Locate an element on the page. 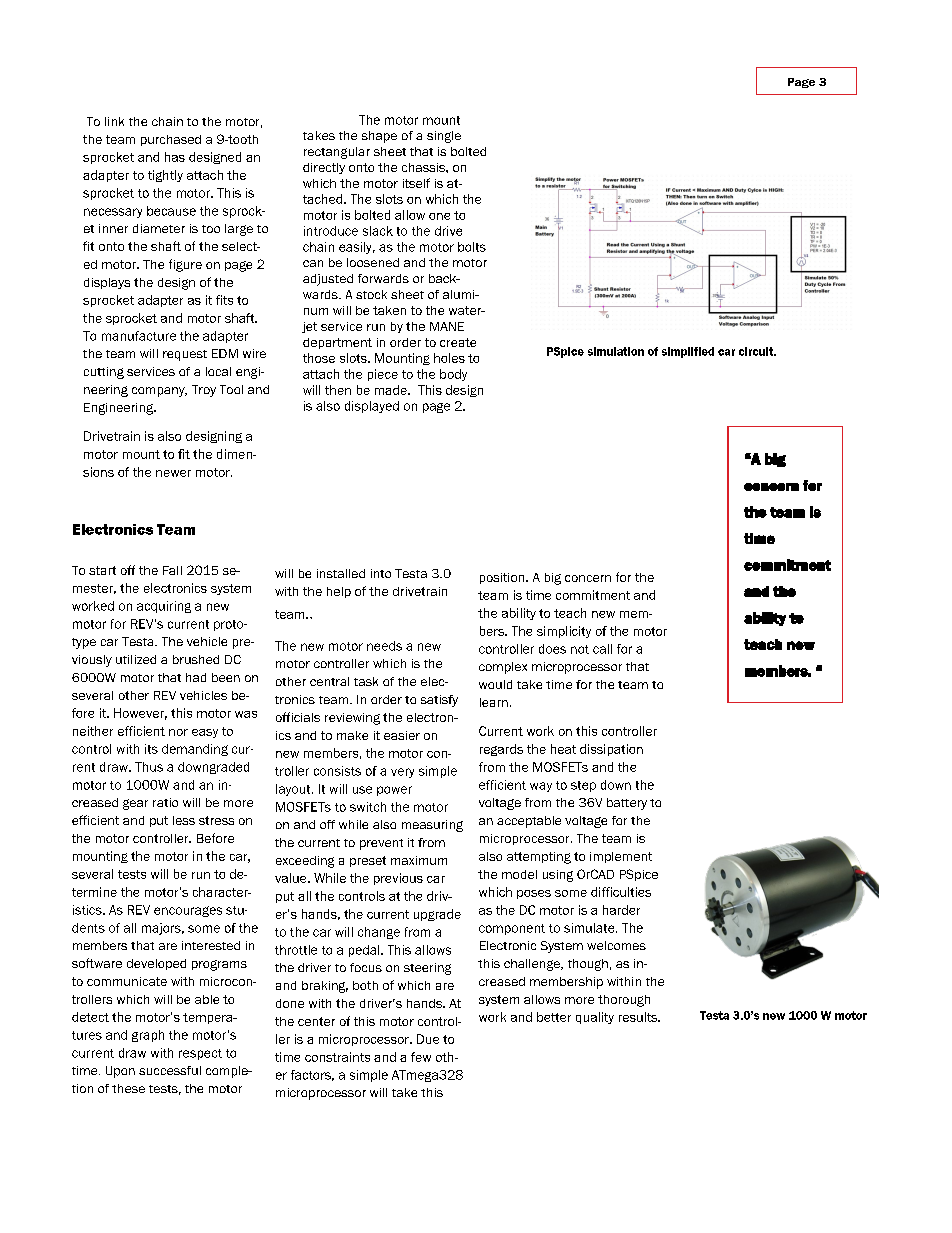  simplified is located at coordinates (688, 352).
